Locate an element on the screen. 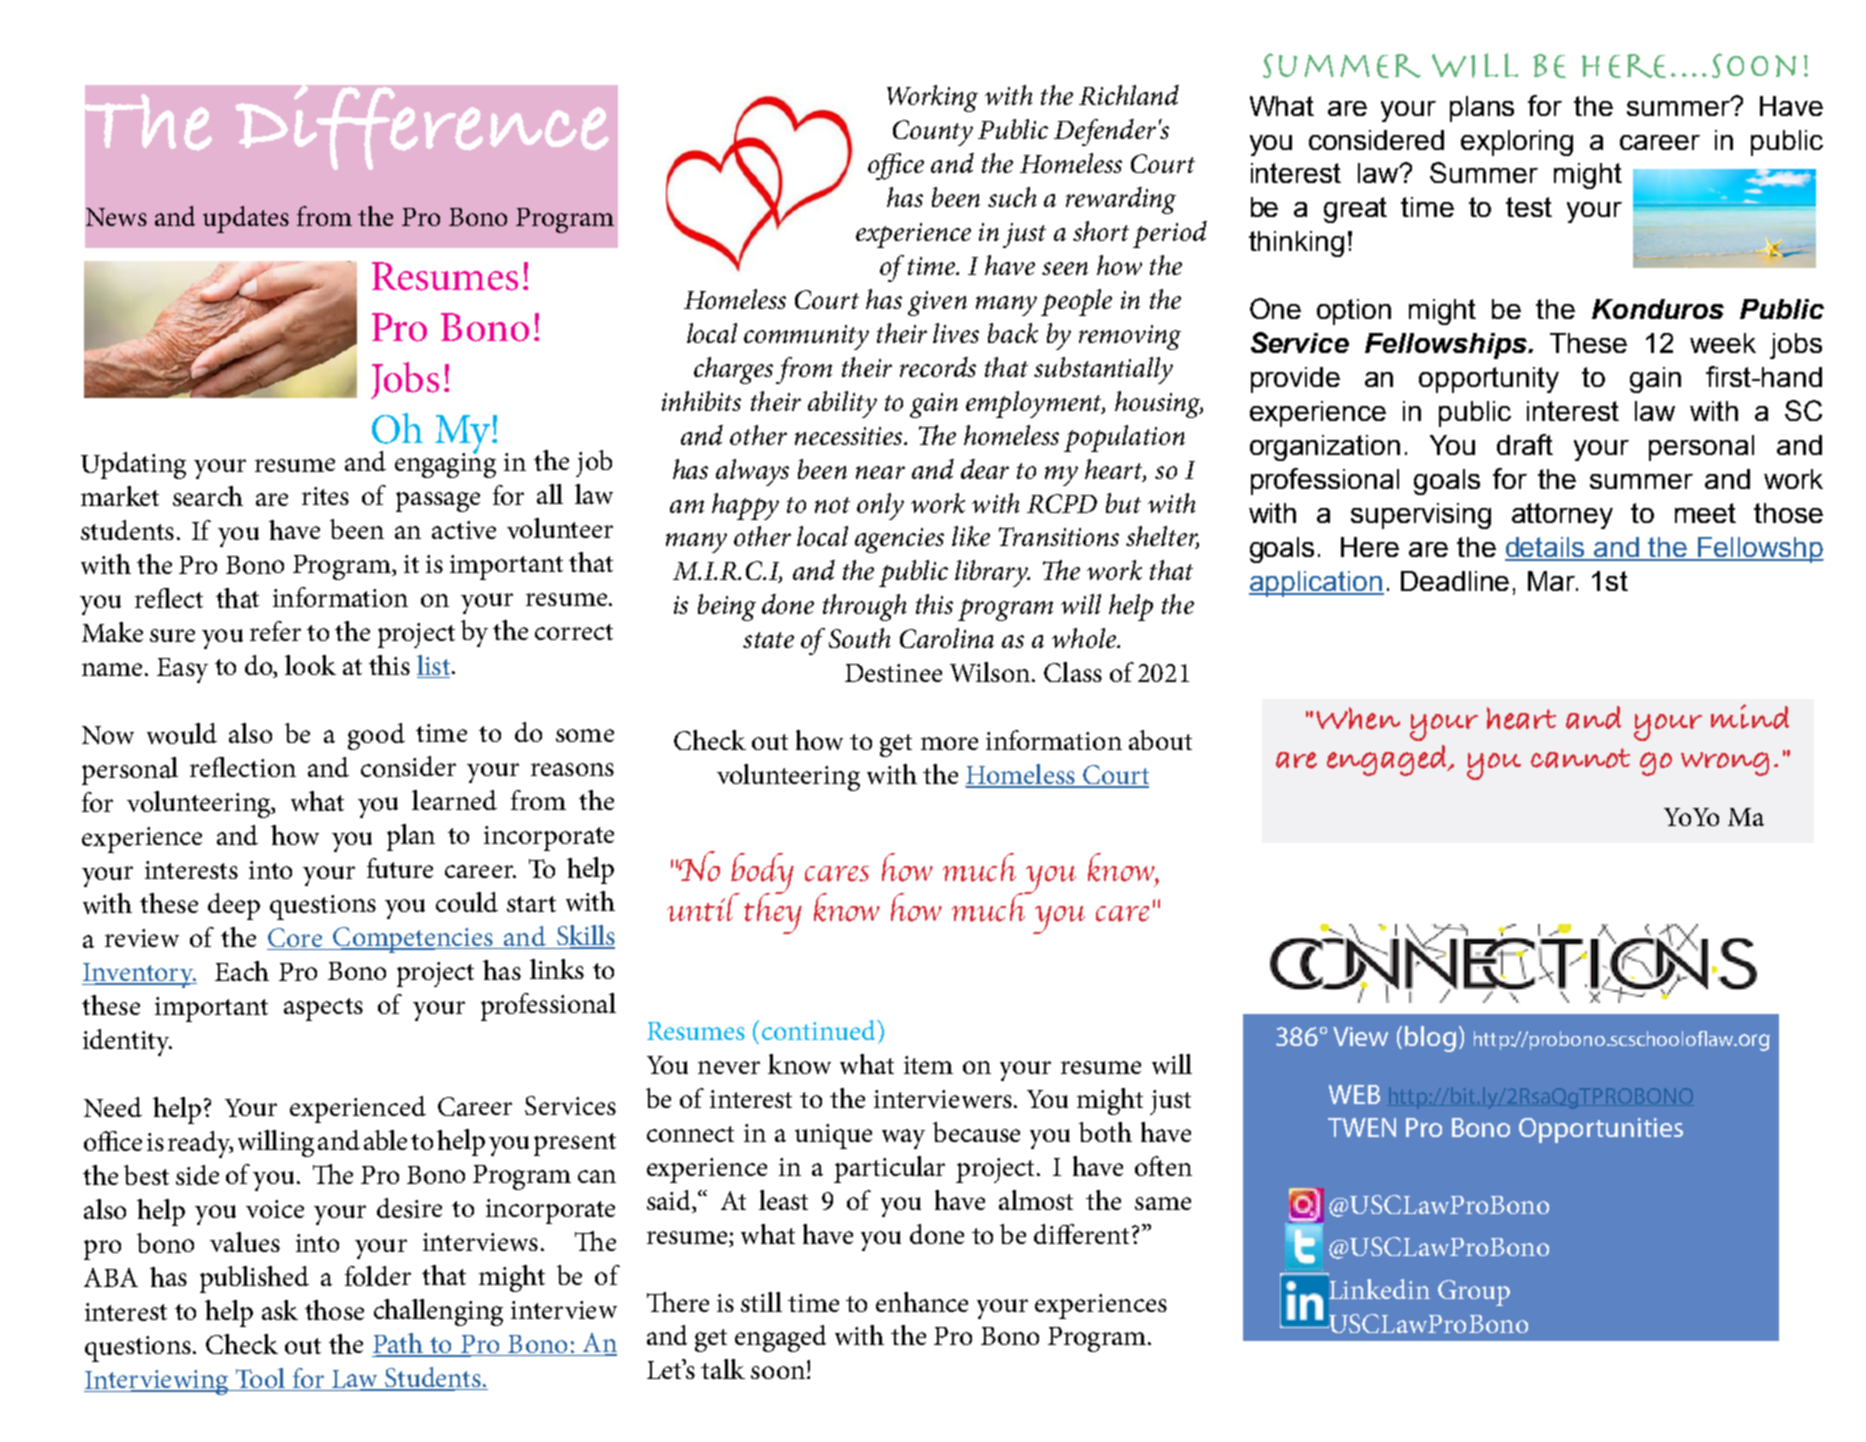 The image size is (1866, 1442). more is located at coordinates (949, 743).
